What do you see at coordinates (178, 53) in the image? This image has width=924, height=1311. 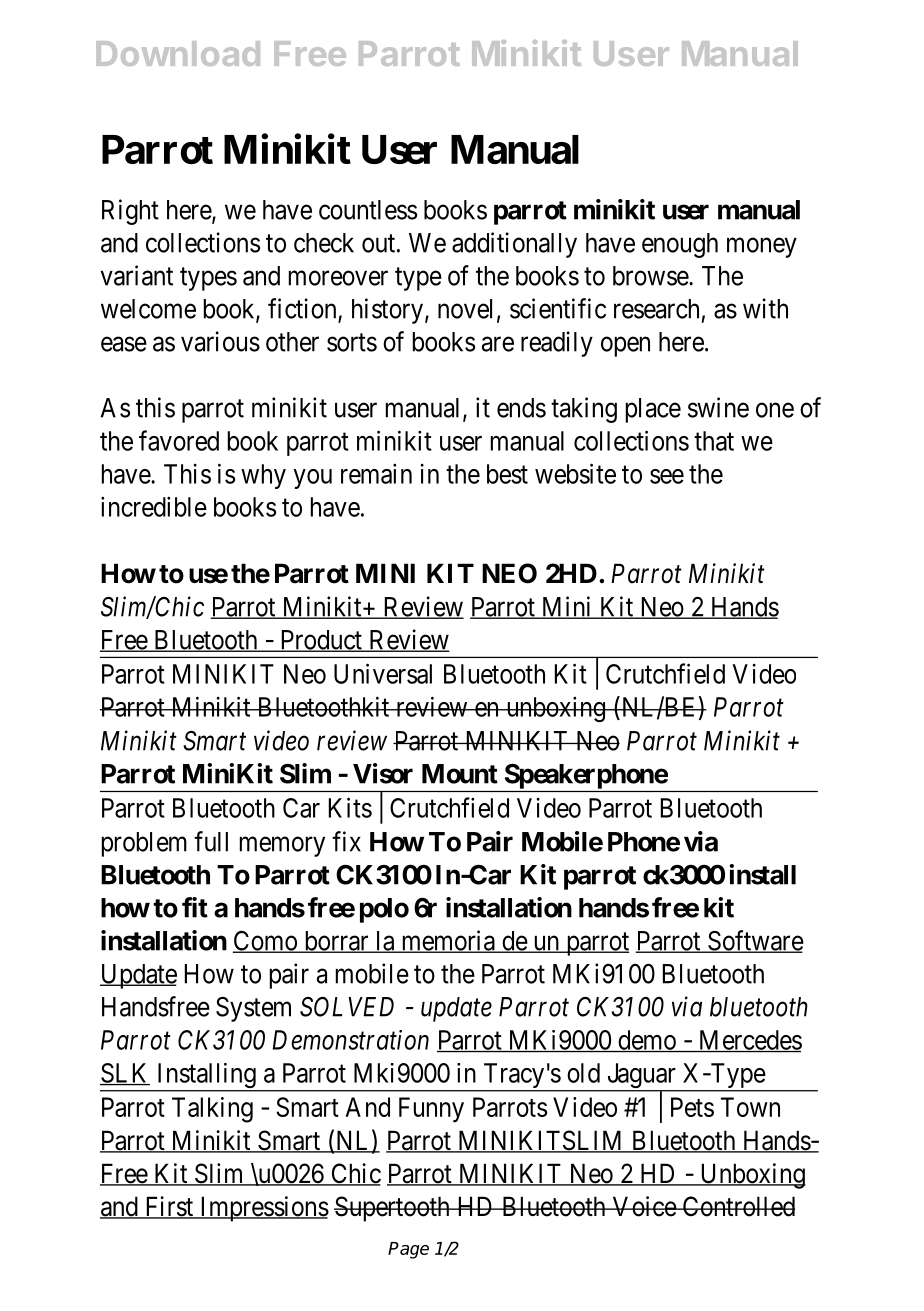 I see `Download` at bounding box center [178, 53].
